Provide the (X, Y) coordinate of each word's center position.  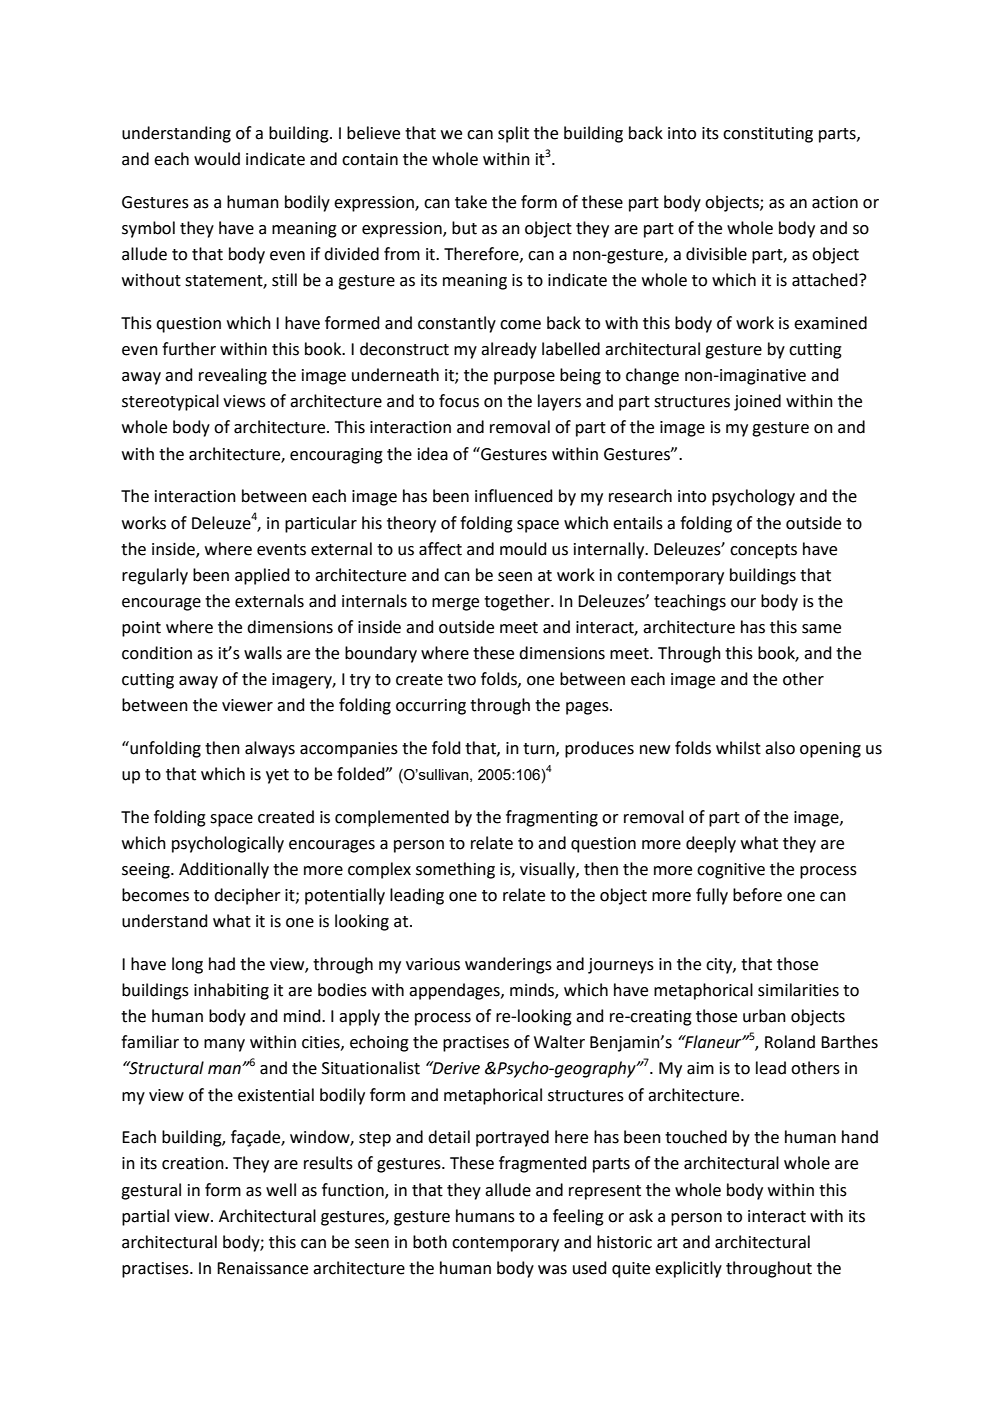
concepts (763, 551)
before (757, 895)
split (513, 134)
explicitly (688, 1269)
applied (262, 576)
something (455, 870)
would (217, 159)
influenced (514, 496)
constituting (768, 135)
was (552, 1270)
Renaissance (262, 1268)
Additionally (224, 870)
